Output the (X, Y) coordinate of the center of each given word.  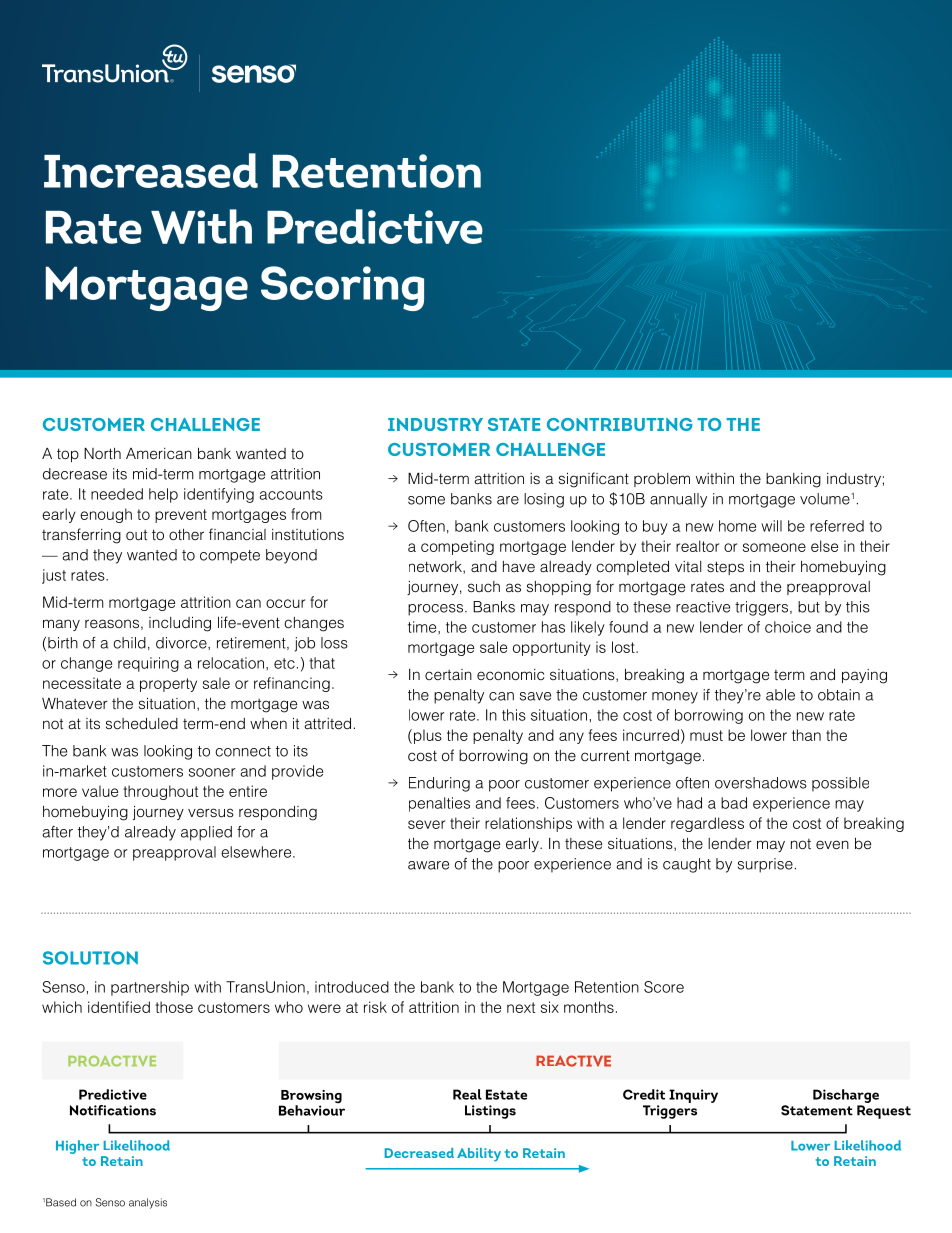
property (168, 685)
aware (428, 865)
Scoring (342, 288)
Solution (90, 958)
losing (544, 500)
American (159, 453)
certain (448, 674)
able (780, 695)
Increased (151, 170)
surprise (765, 865)
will (771, 526)
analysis (148, 1203)
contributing (620, 424)
